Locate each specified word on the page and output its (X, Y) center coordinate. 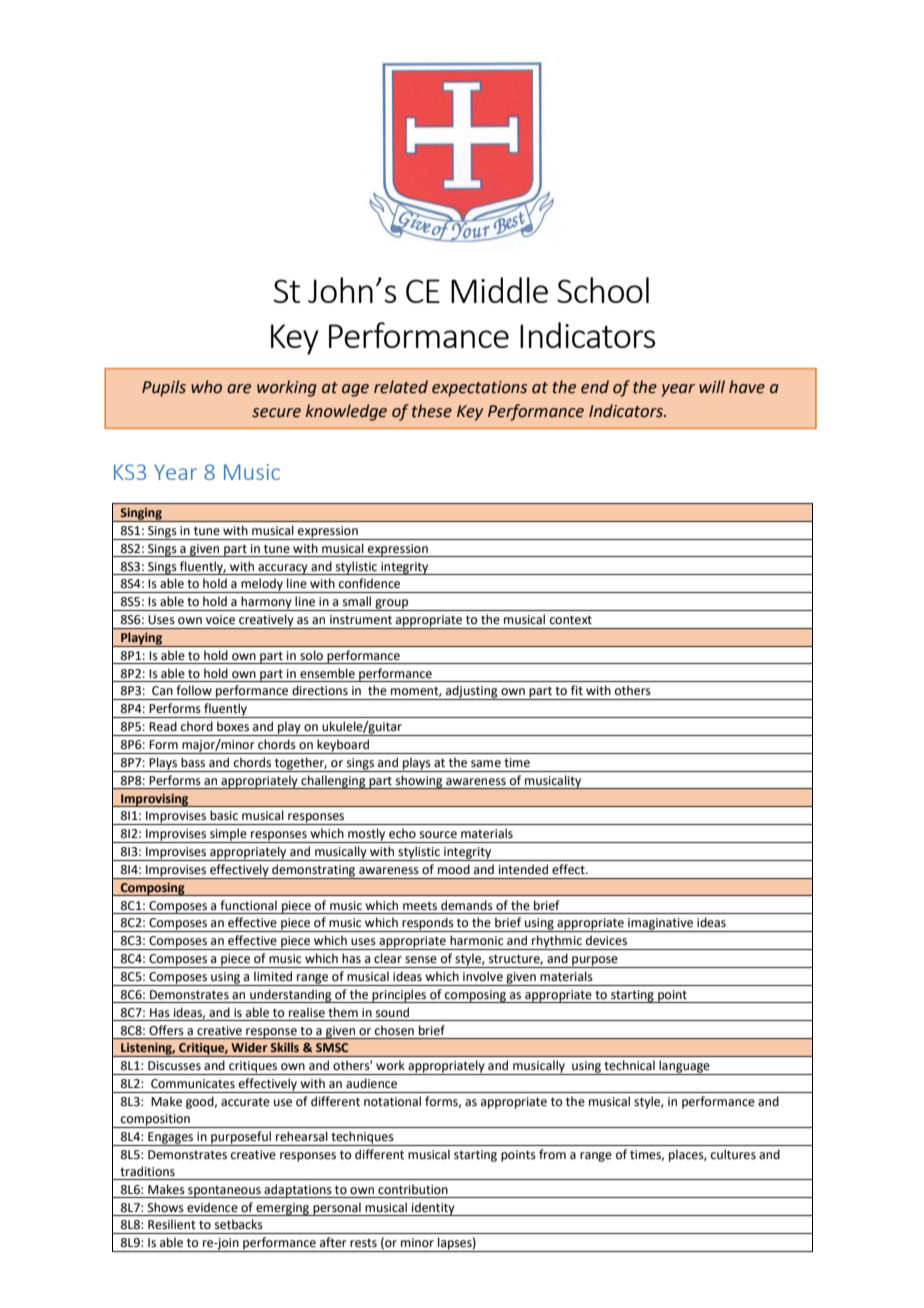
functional (248, 905)
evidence (212, 1207)
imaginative (661, 925)
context (571, 620)
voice (220, 620)
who (206, 387)
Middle (499, 290)
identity (433, 1209)
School (603, 290)
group (392, 605)
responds (428, 924)
